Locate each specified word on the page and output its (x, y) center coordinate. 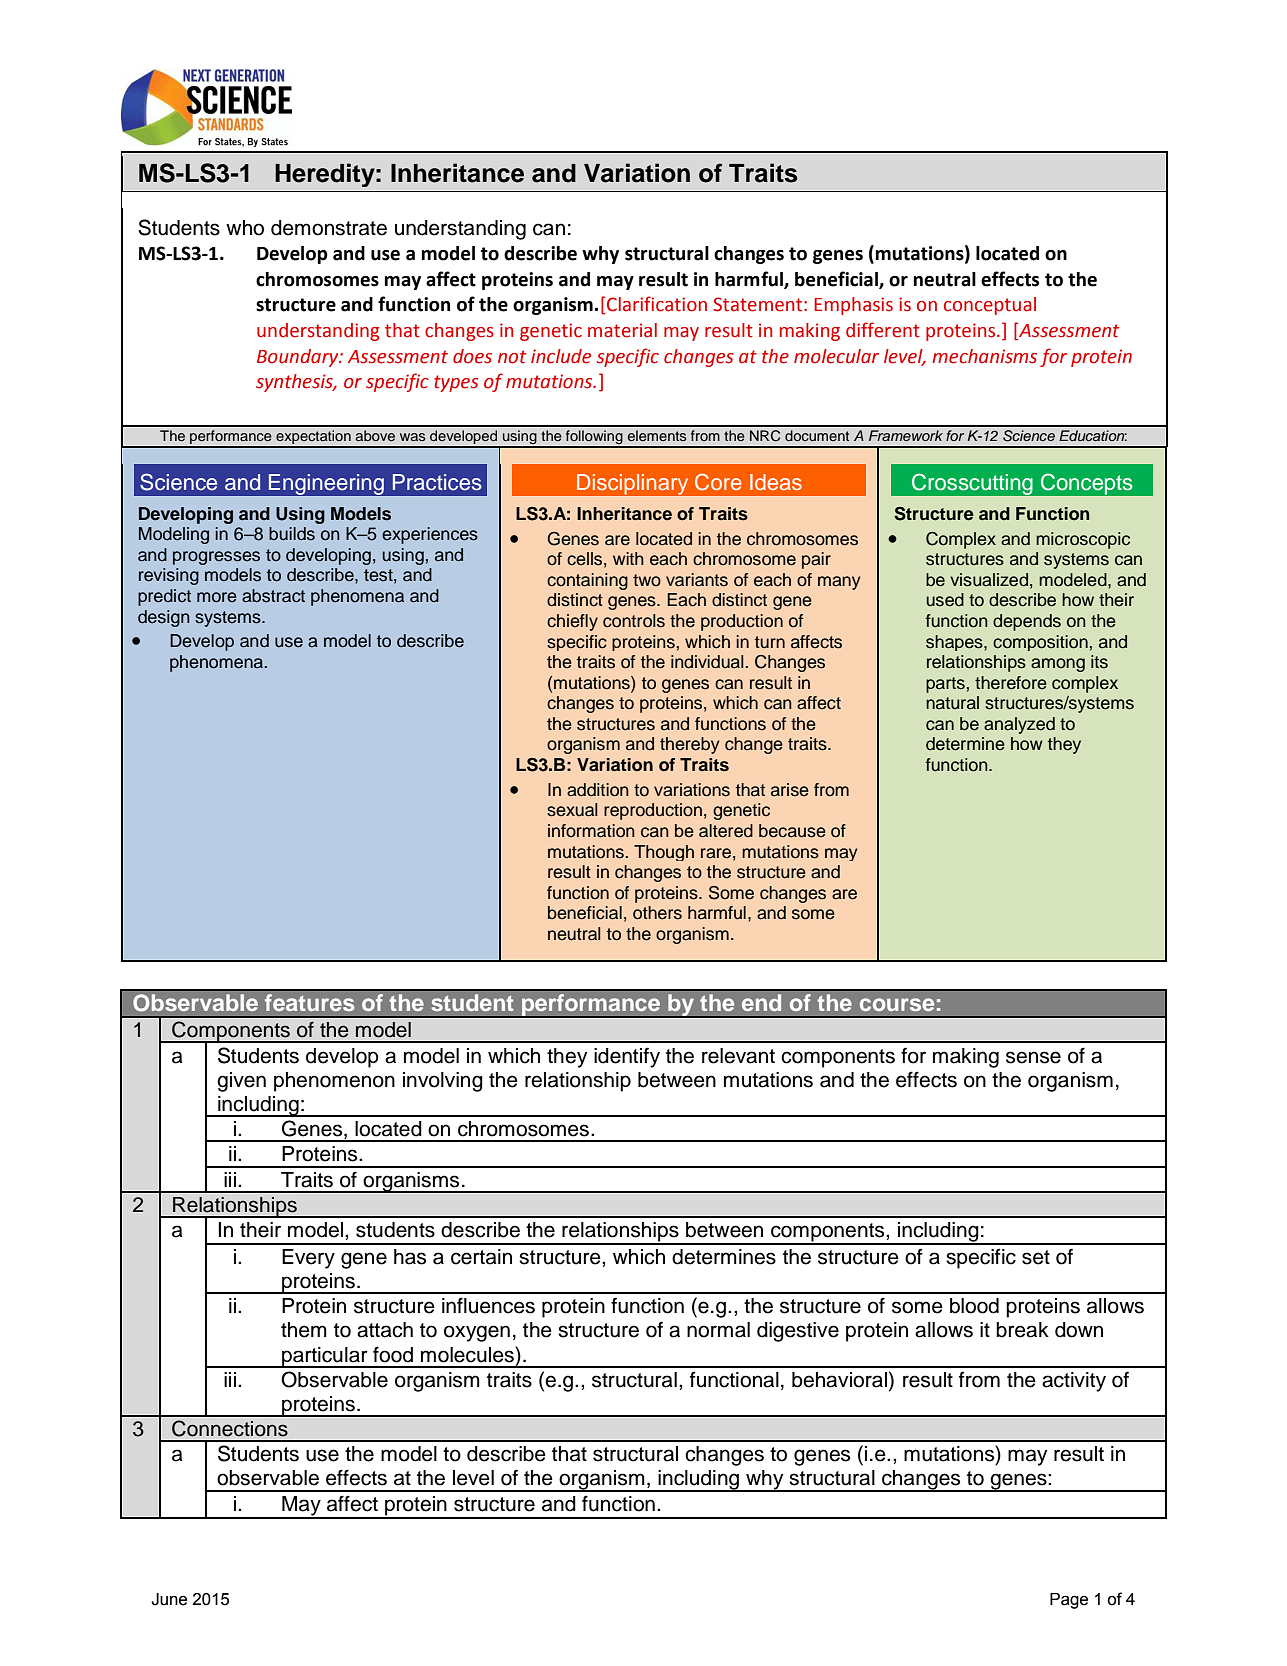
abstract (273, 596)
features (310, 1002)
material (622, 330)
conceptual (990, 306)
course (897, 1004)
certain (481, 1257)
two (647, 580)
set (1036, 1257)
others (657, 913)
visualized (989, 580)
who (245, 228)
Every (308, 1259)
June (169, 1599)
